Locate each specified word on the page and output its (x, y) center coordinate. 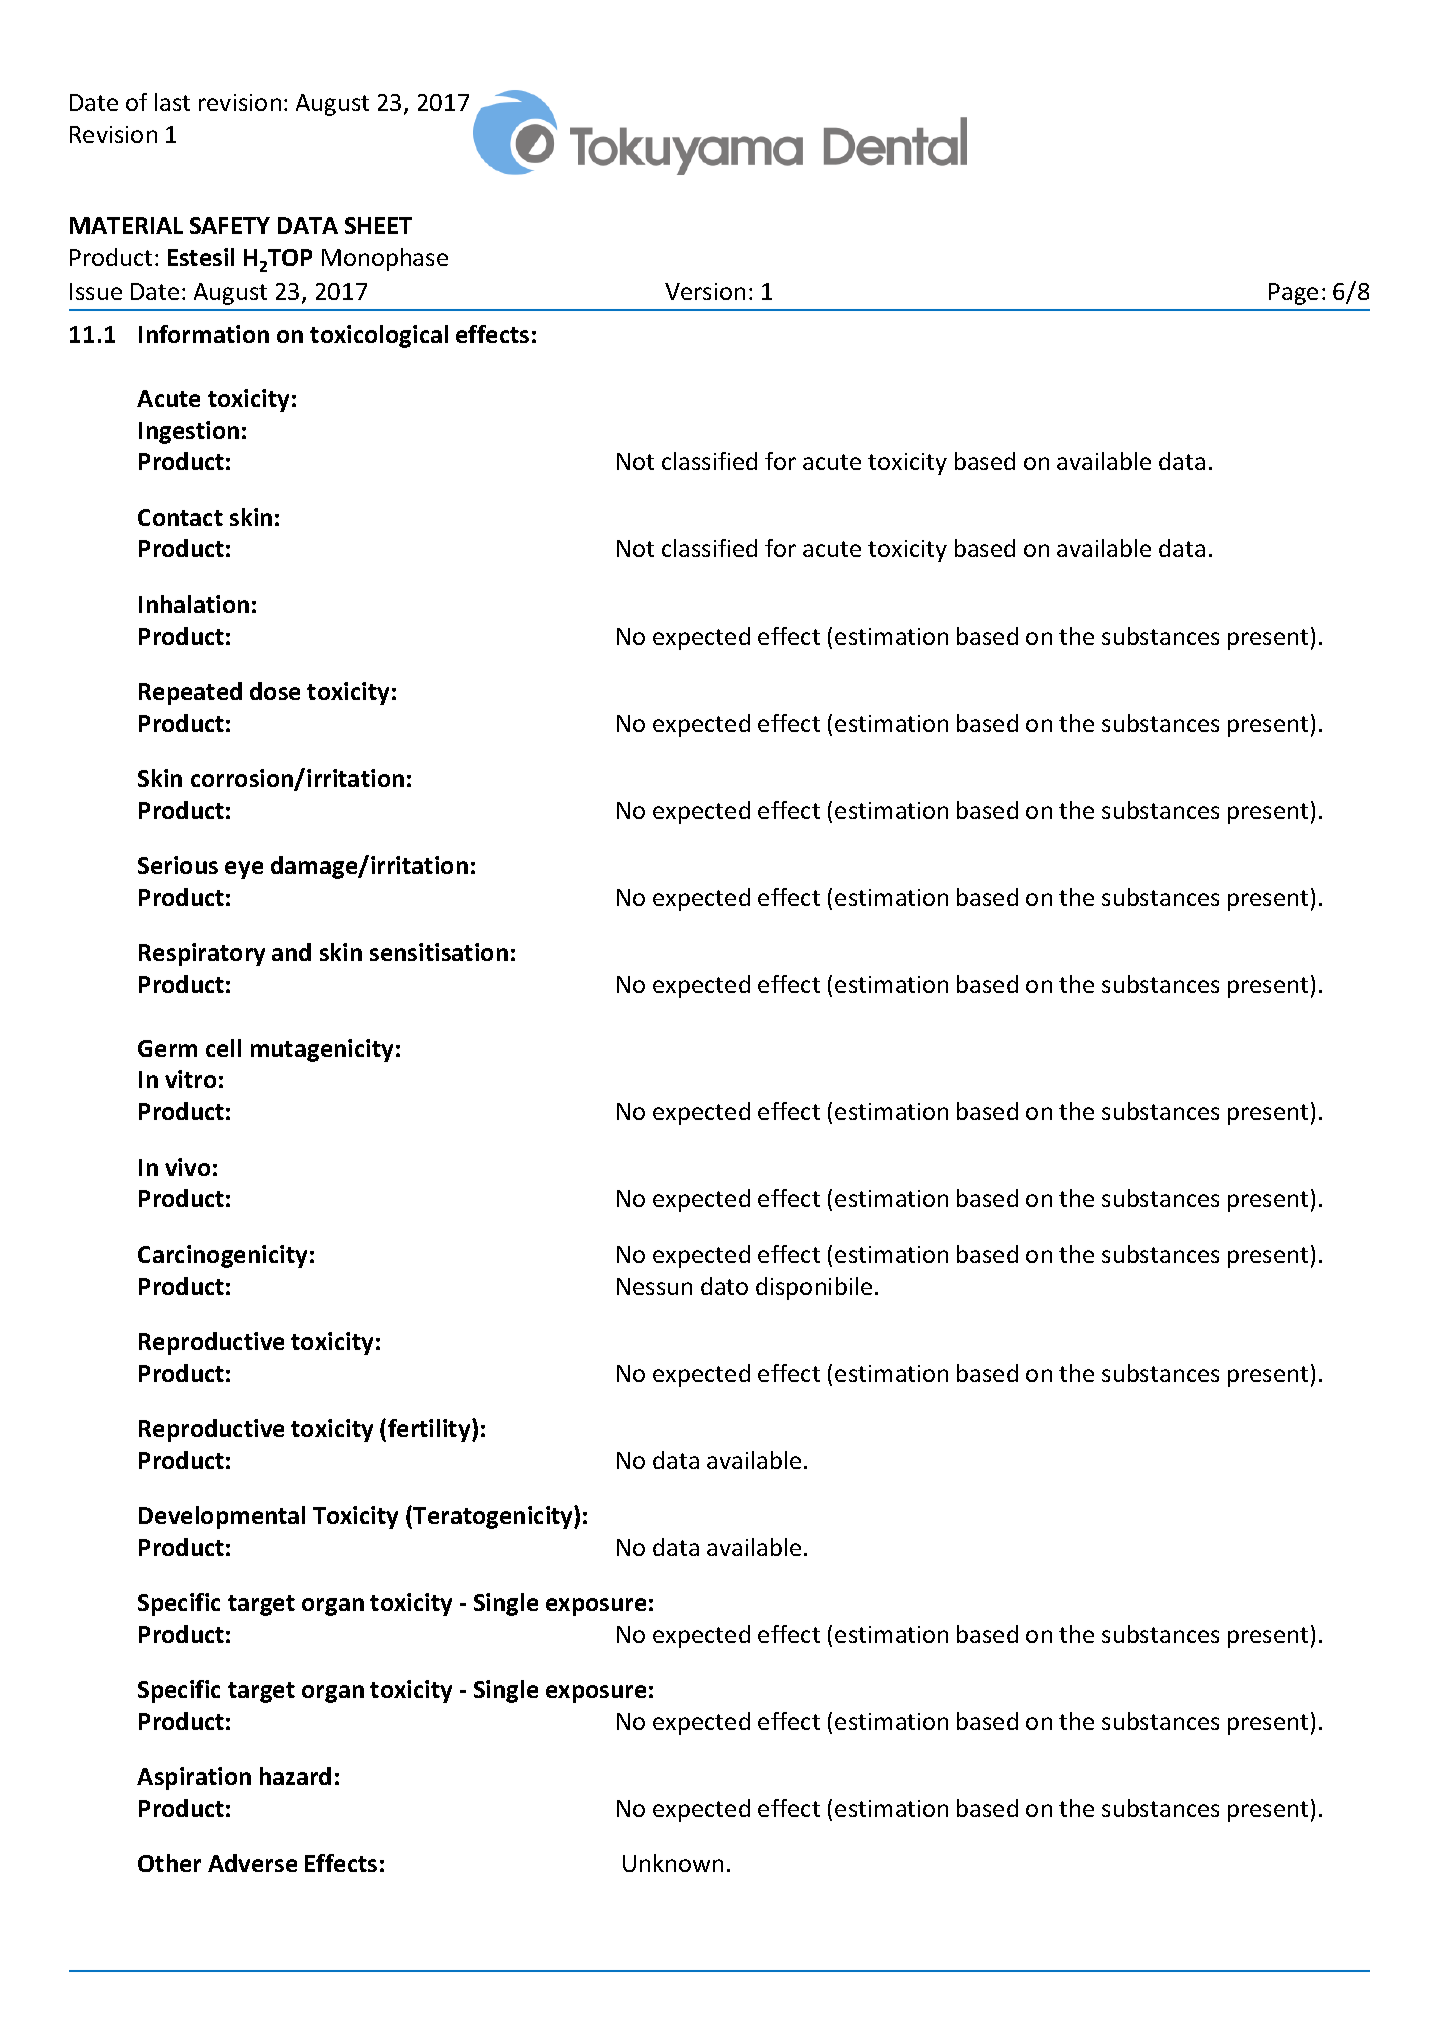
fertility (430, 1430)
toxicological (379, 336)
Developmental (222, 1517)
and (291, 952)
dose (275, 691)
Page (1293, 294)
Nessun (654, 1286)
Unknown (673, 1863)
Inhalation (194, 604)
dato (724, 1286)
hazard (295, 1776)
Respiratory (202, 954)
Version (705, 291)
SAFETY (230, 225)
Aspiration (194, 1778)
